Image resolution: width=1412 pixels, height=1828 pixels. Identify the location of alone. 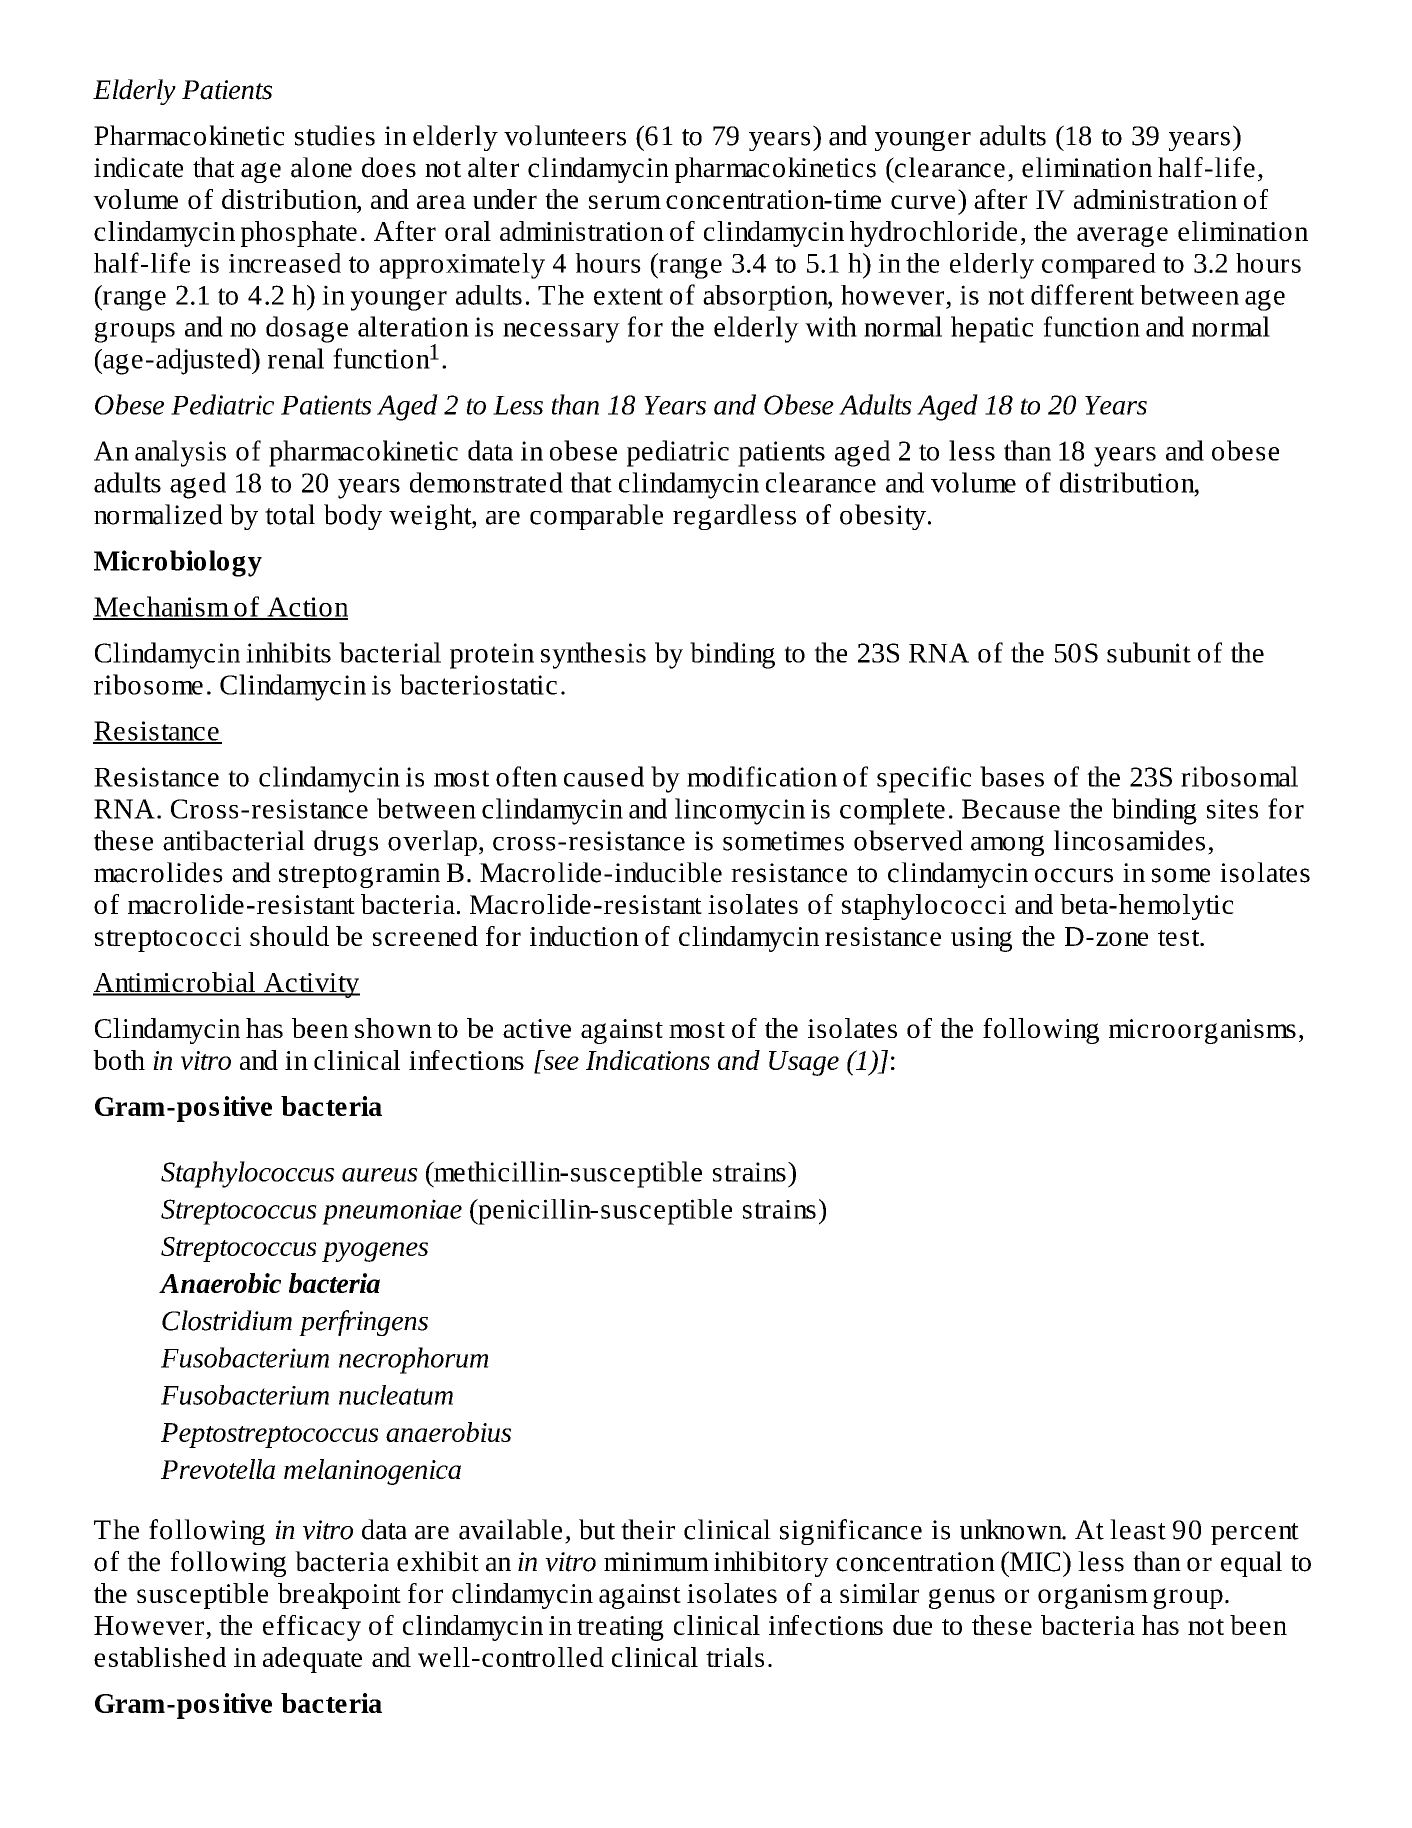
(321, 167).
